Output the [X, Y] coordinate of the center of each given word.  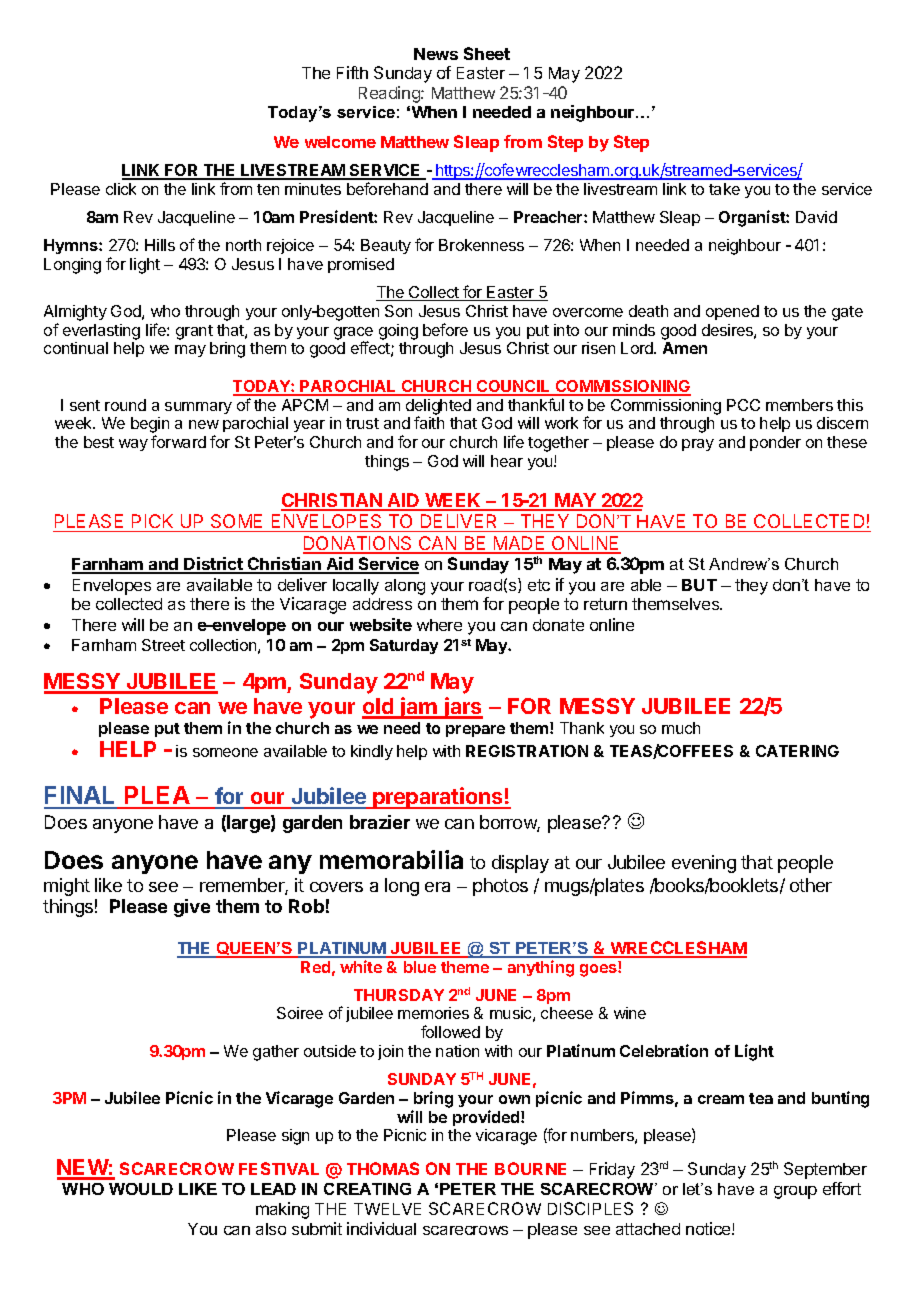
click [121, 189]
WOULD [141, 1189]
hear [507, 461]
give [192, 908]
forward [178, 441]
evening [704, 864]
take [724, 189]
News [436, 54]
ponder [775, 443]
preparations [438, 798]
